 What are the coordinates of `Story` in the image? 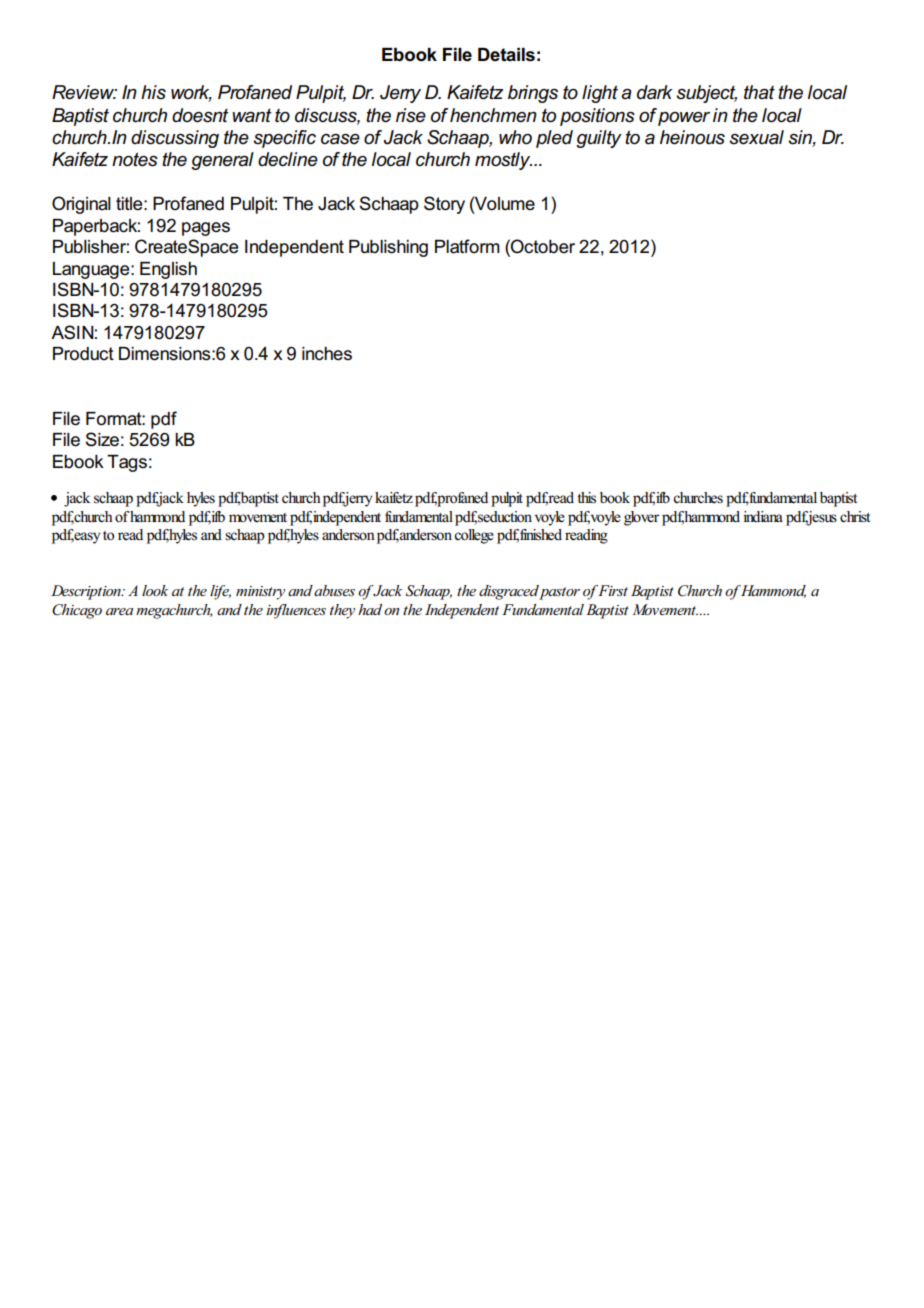 It's located at (444, 205).
